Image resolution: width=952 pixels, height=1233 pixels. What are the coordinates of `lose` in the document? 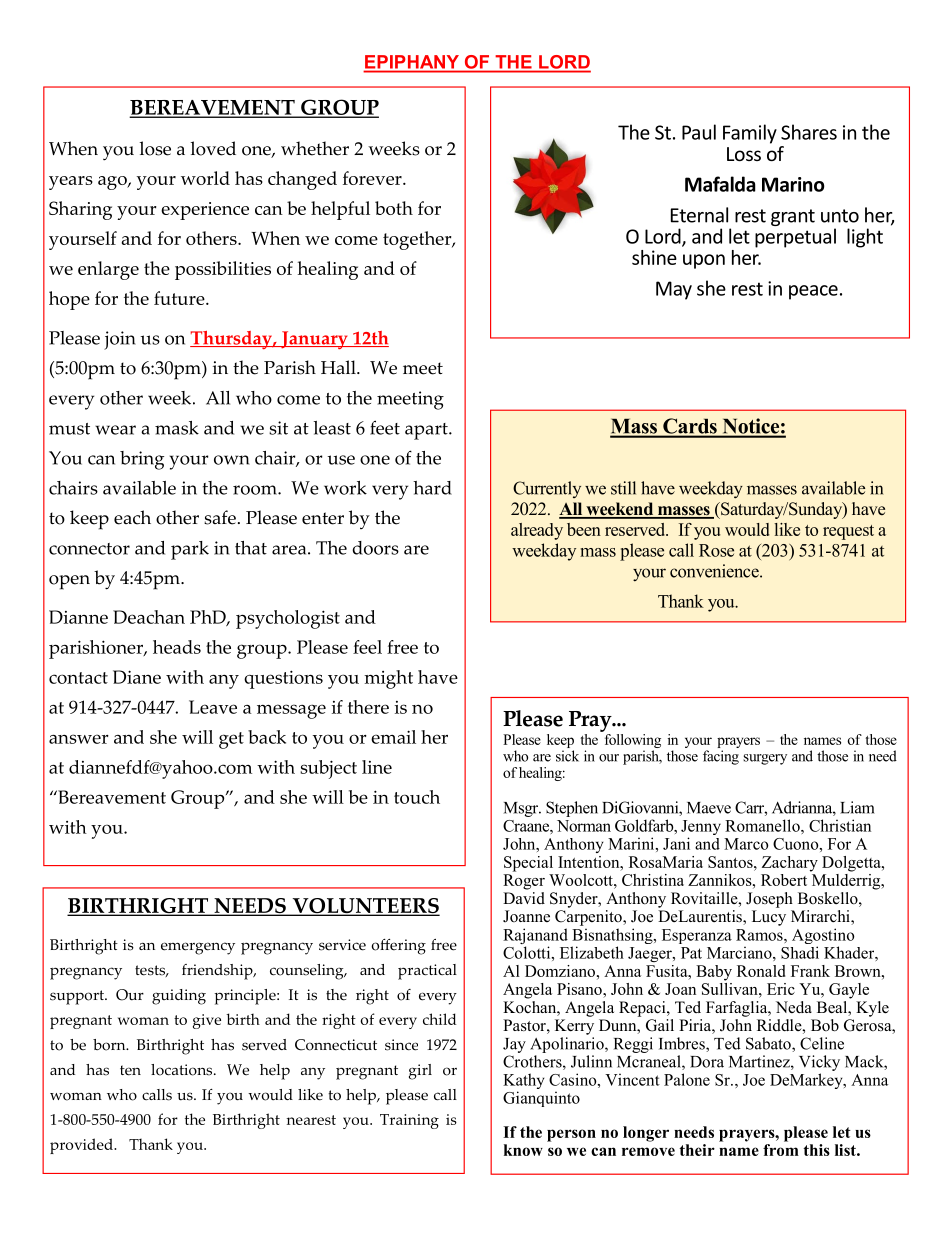 It's located at (155, 148).
